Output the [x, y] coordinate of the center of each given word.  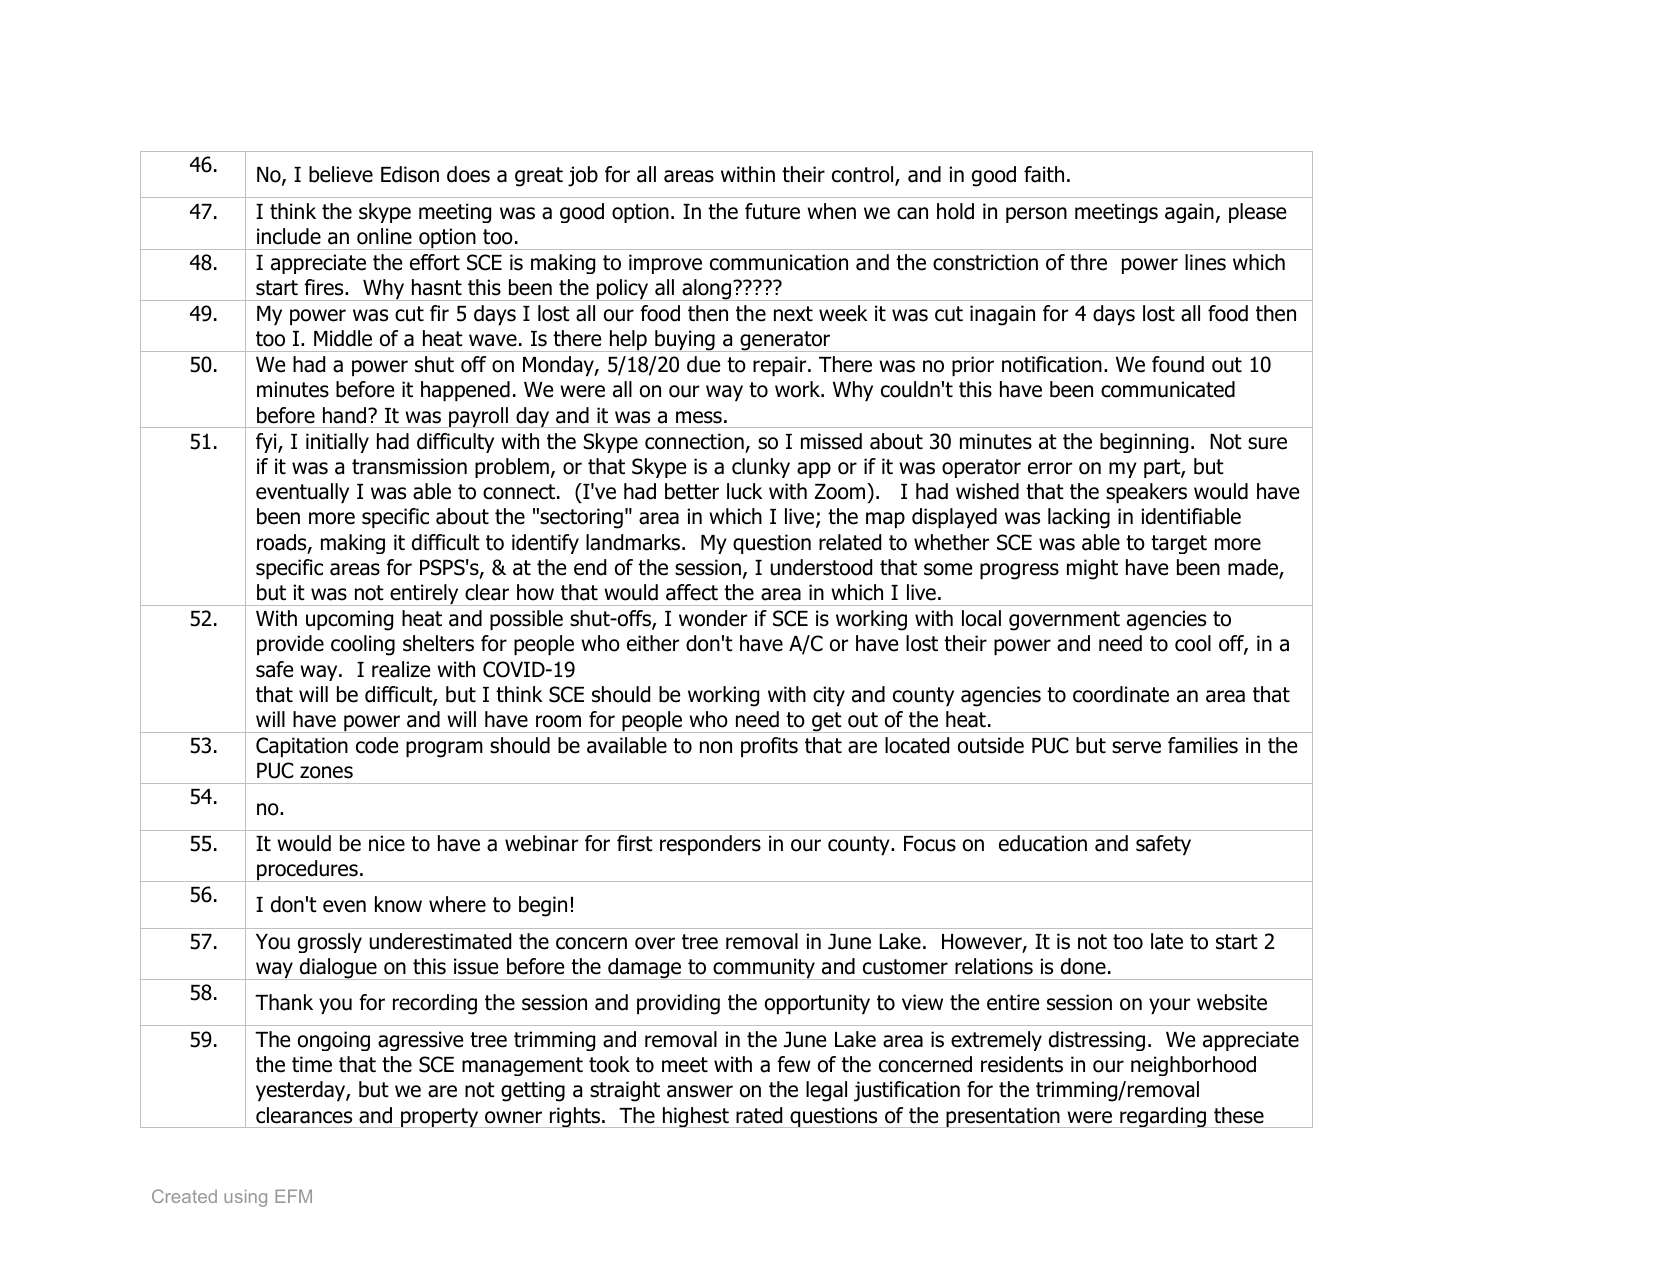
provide [290, 645]
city [829, 696]
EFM [293, 1196]
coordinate [1121, 694]
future [772, 211]
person [1036, 215]
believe [341, 174]
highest [696, 1117]
